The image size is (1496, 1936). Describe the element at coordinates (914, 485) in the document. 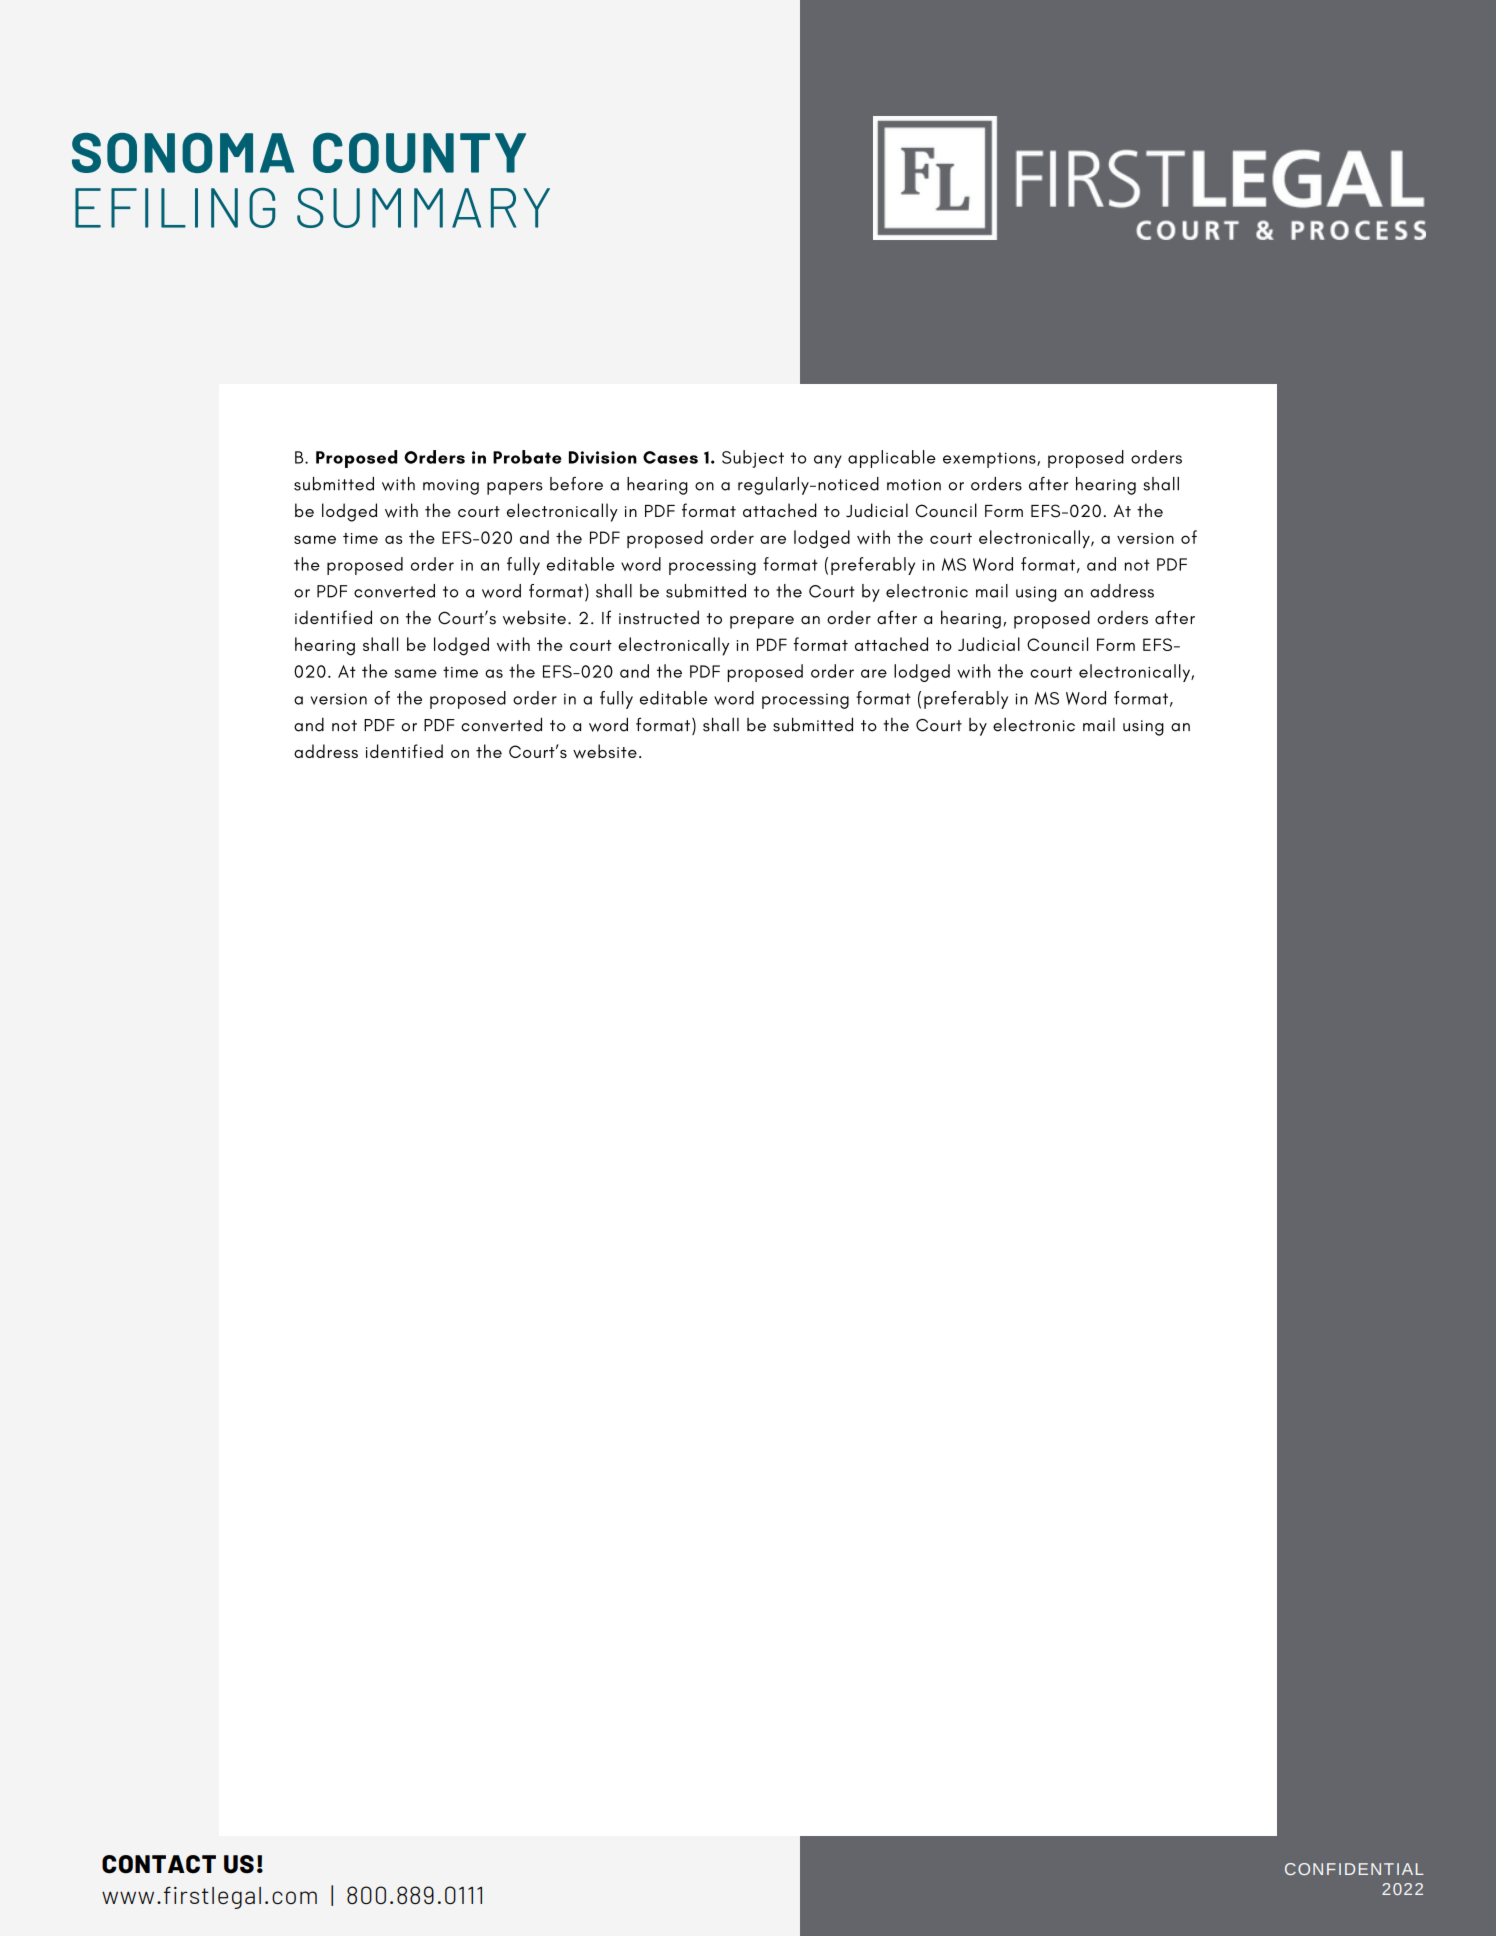

I see `motion` at that location.
